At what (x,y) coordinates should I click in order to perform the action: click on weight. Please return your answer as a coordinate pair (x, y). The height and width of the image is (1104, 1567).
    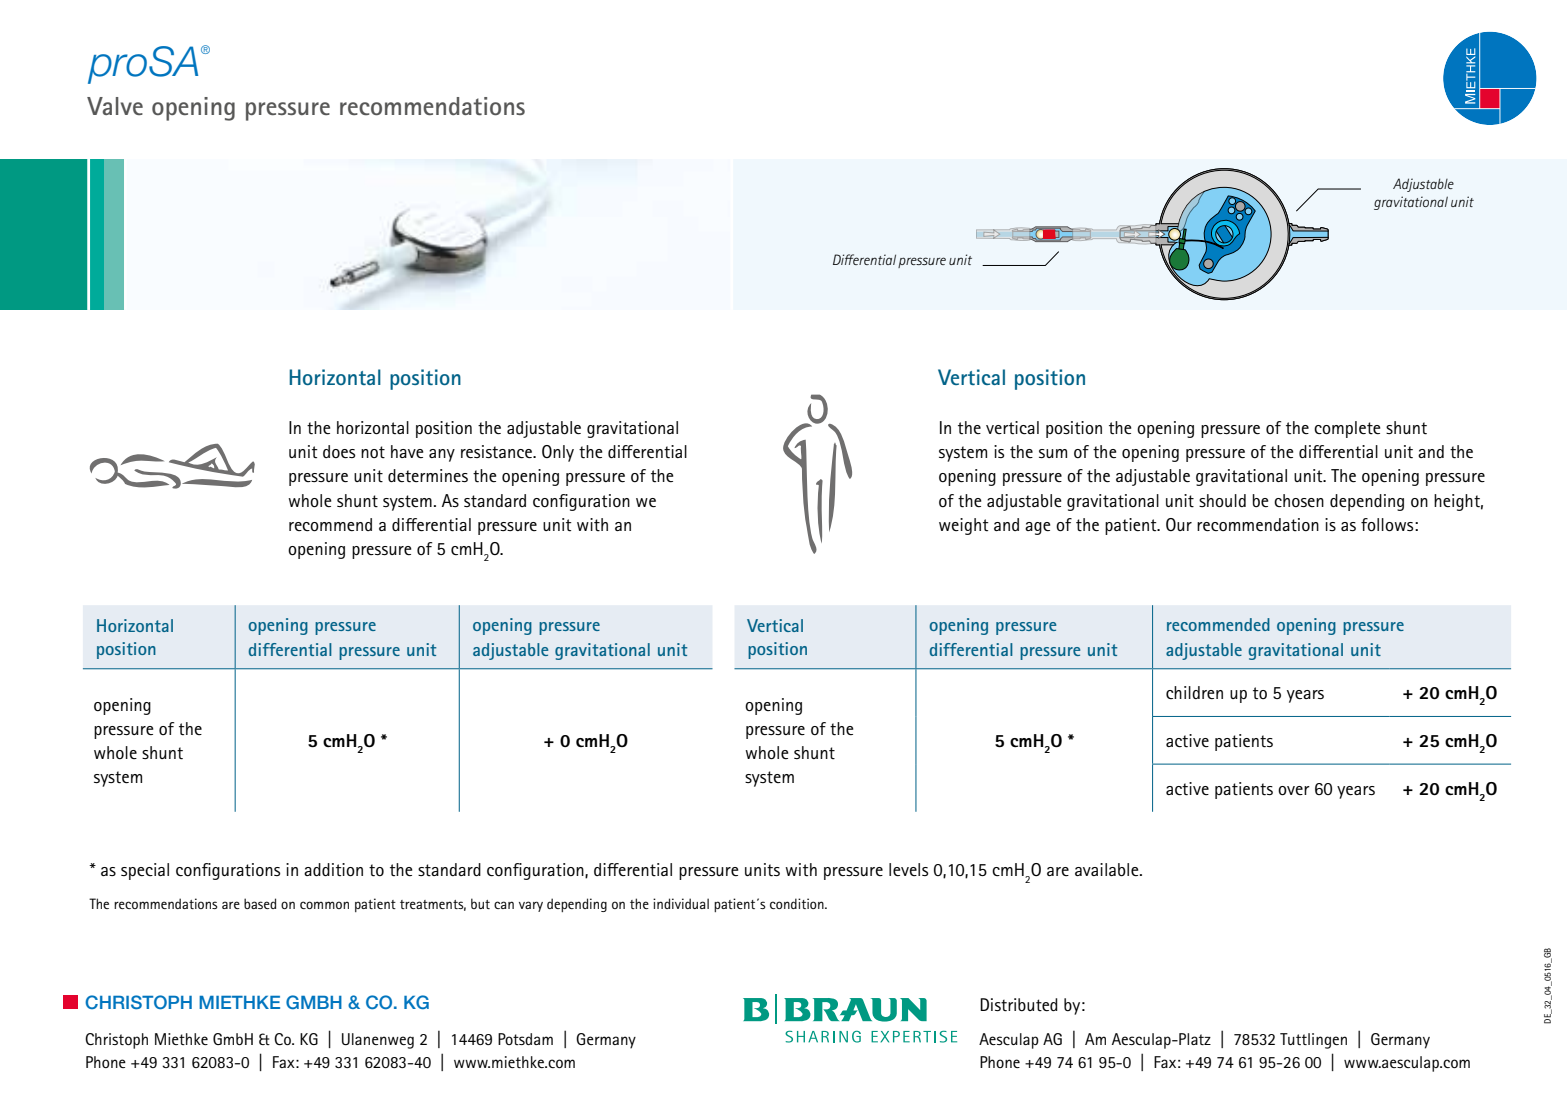
    Looking at the image, I should click on (964, 526).
